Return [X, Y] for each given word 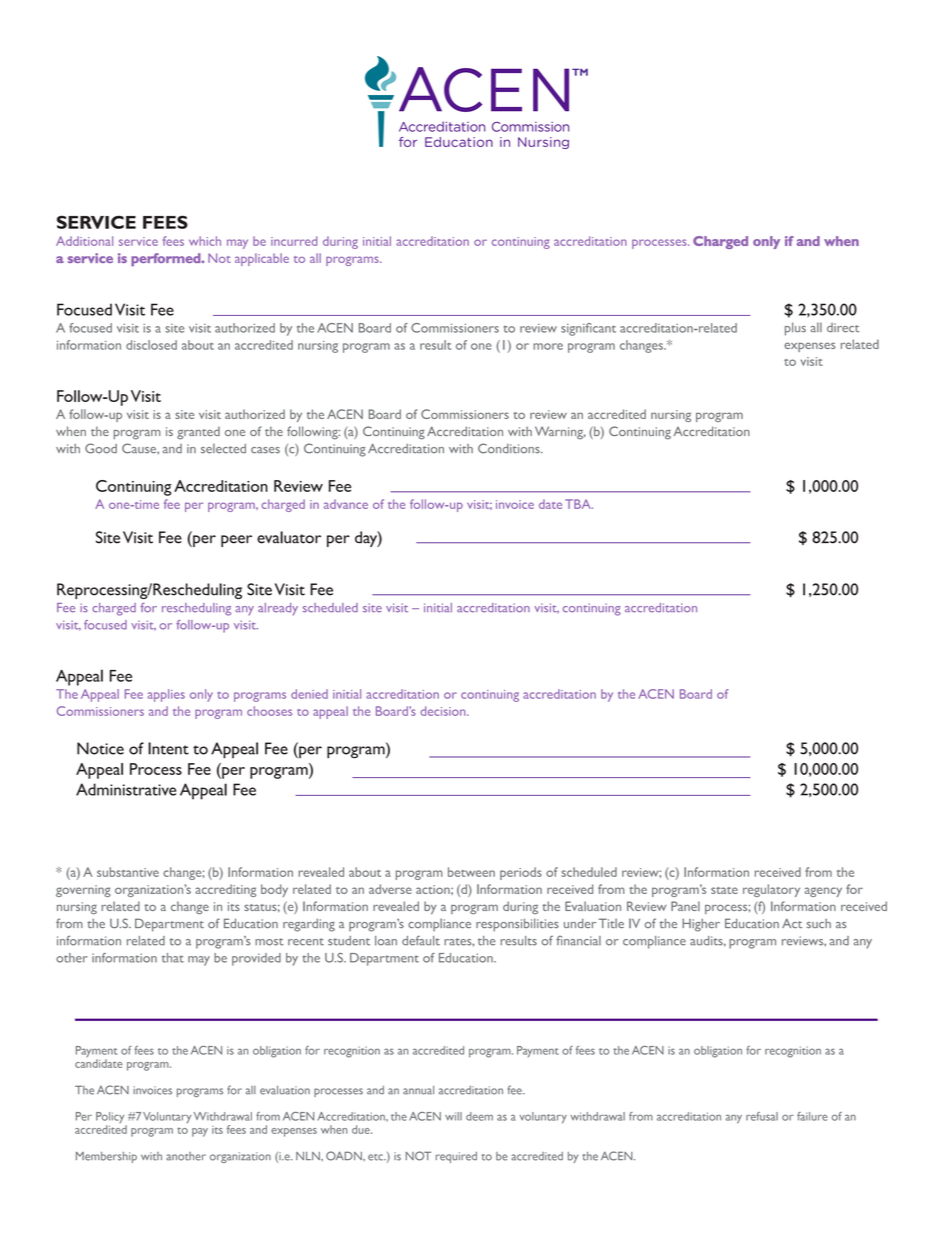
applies [166, 695]
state [724, 890]
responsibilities [517, 925]
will [453, 1116]
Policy [111, 1119]
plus [795, 329]
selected [223, 448]
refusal [762, 1116]
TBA [579, 504]
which [205, 241]
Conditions [510, 448]
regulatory [771, 890]
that [173, 958]
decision [444, 711]
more [548, 346]
